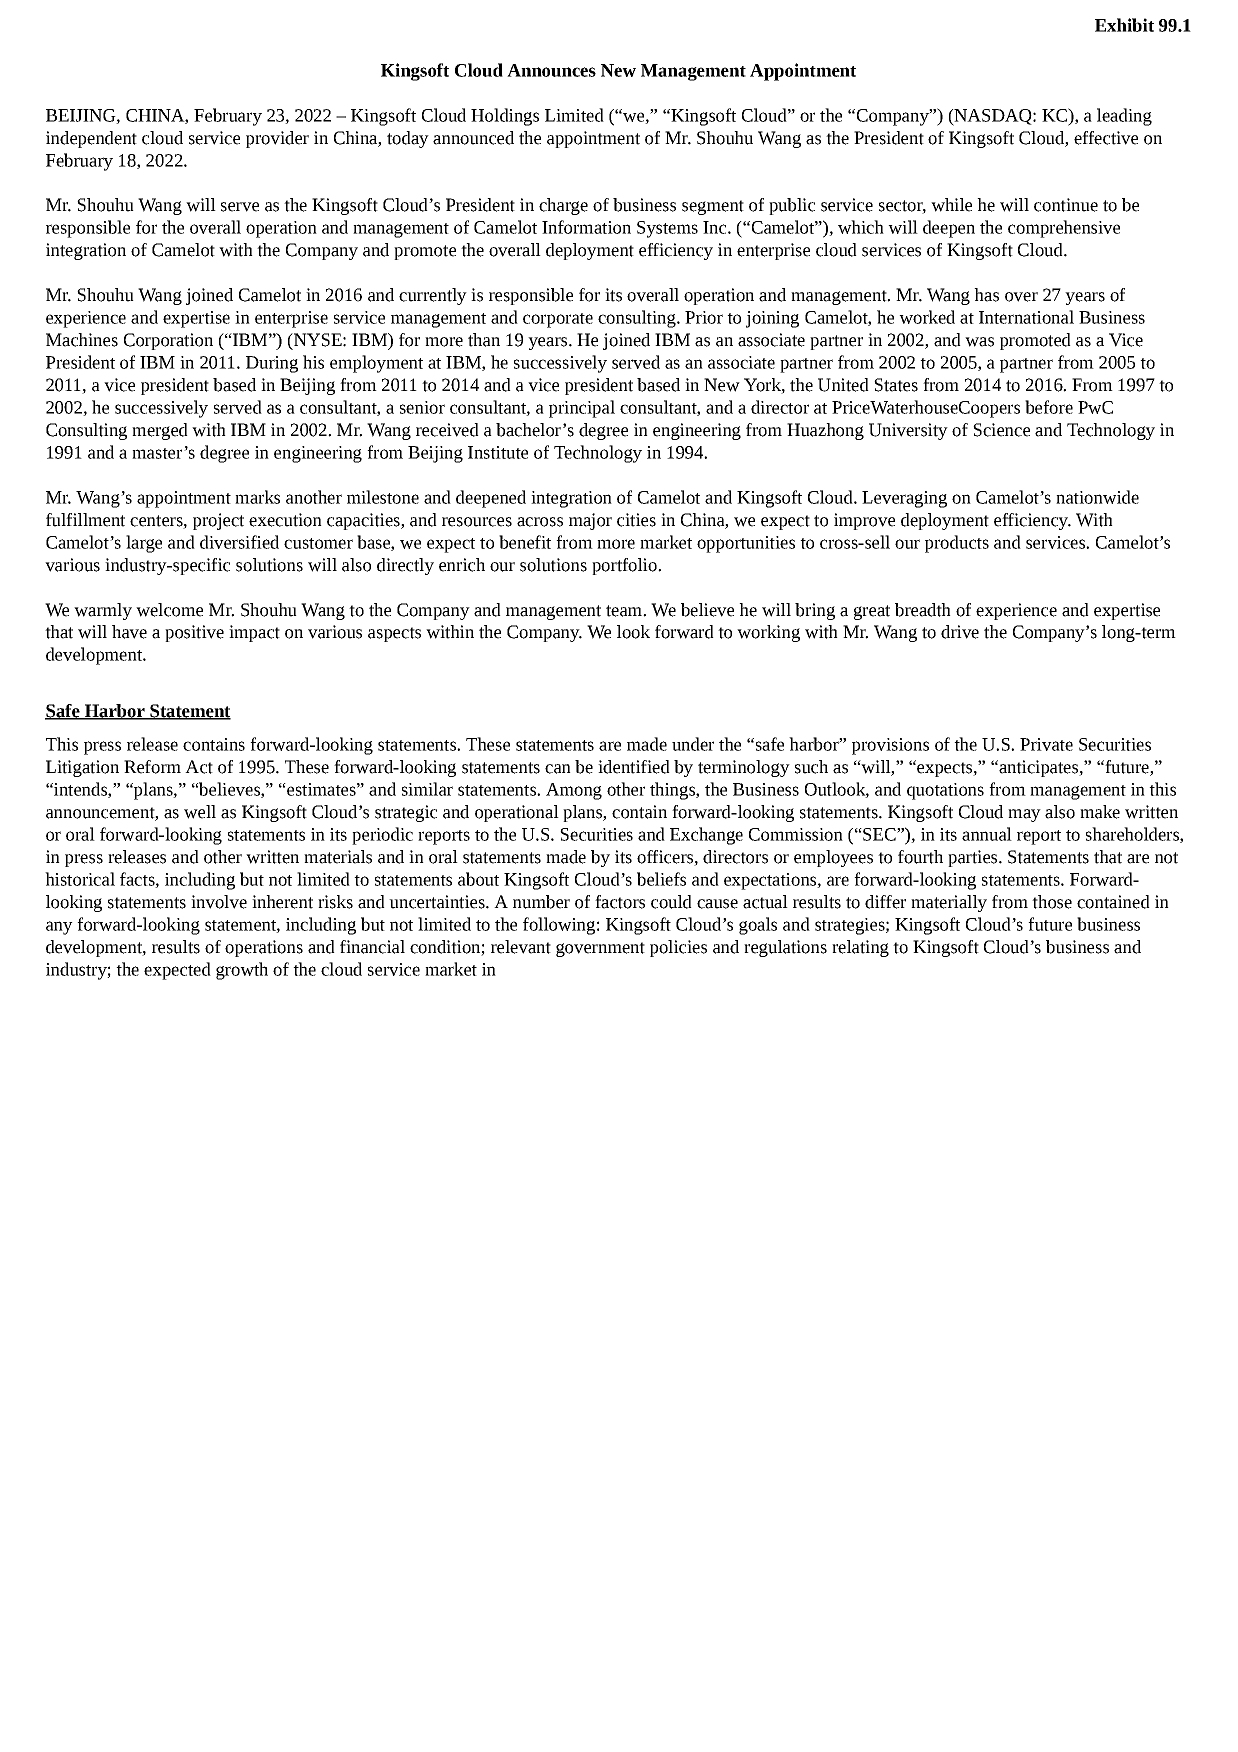 This document has height=1752, width=1238. Describe the element at coordinates (242, 971) in the document. I see `growth` at that location.
